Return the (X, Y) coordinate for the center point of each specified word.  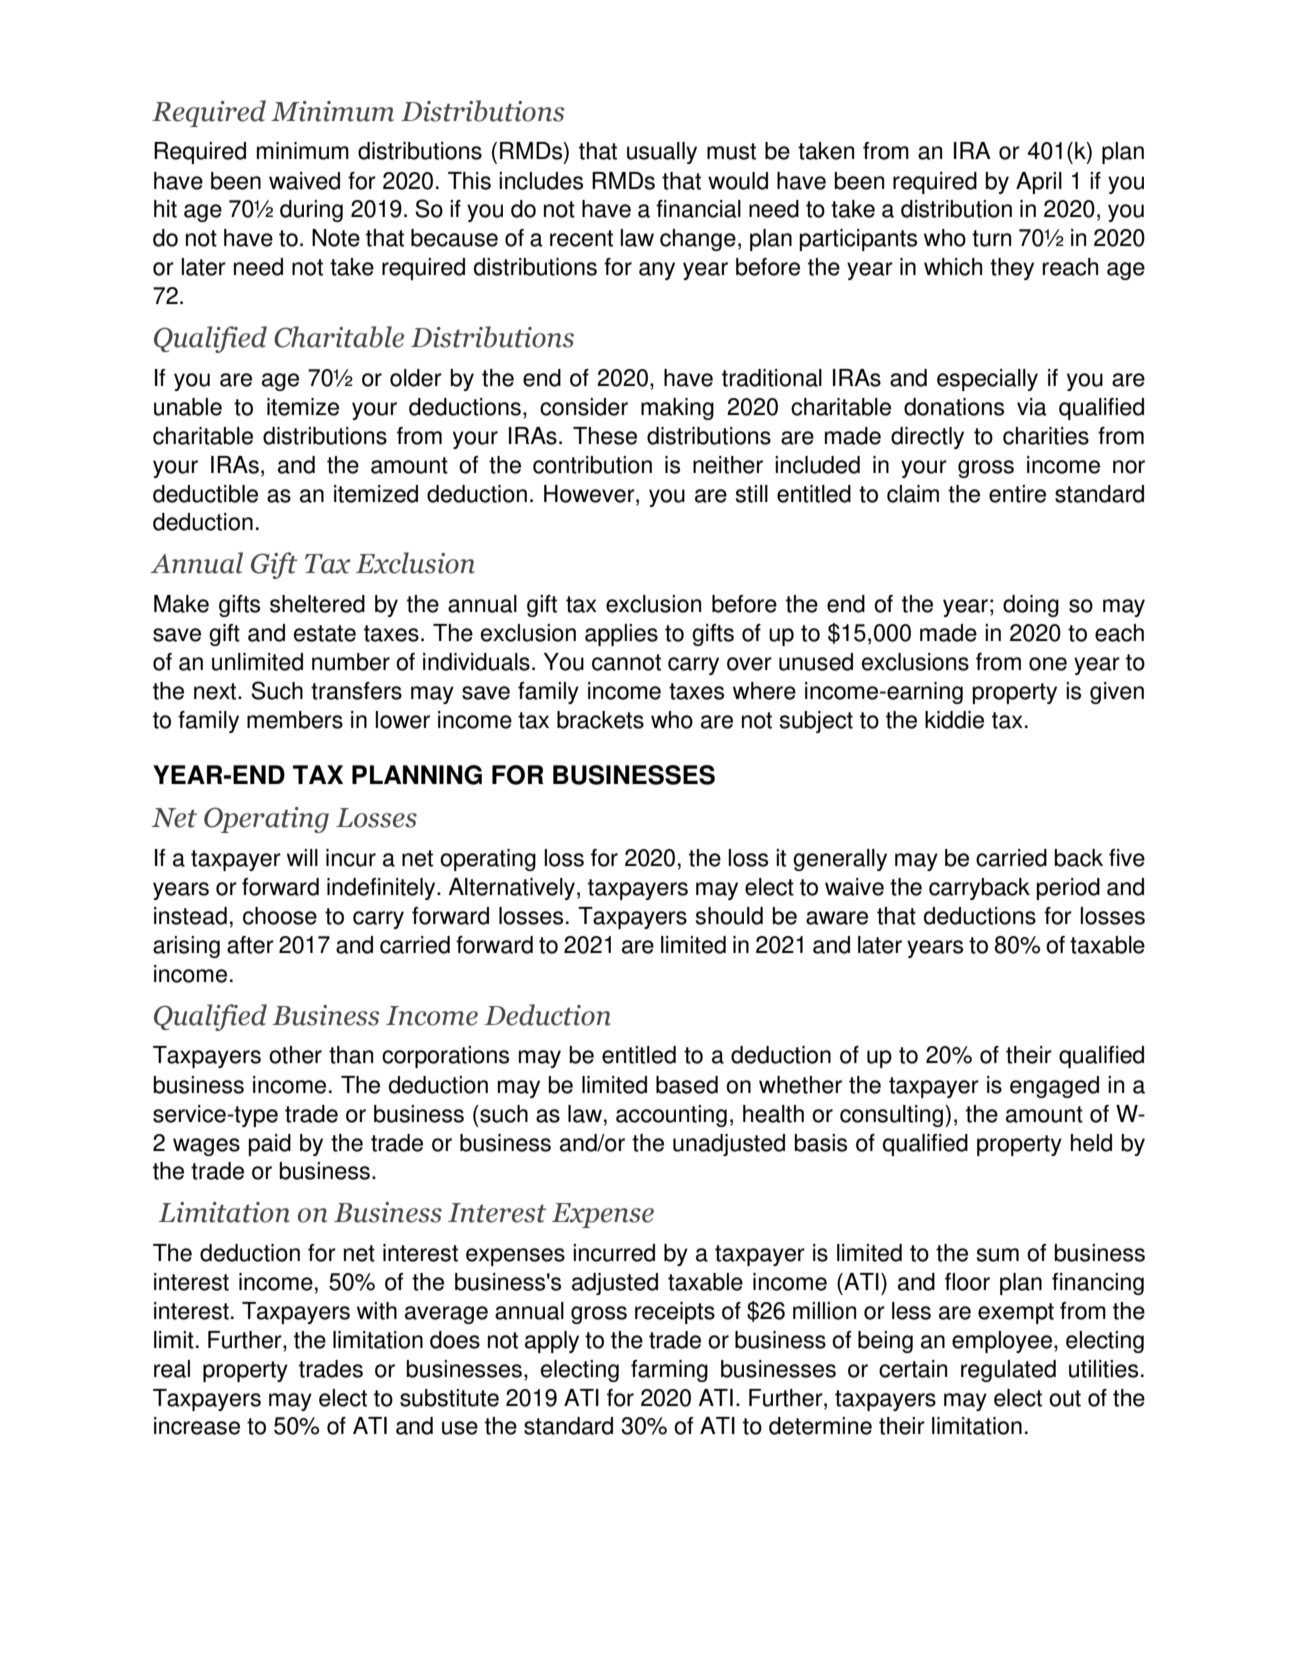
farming (669, 1371)
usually (662, 153)
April (1039, 183)
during (311, 211)
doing (1031, 606)
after (250, 945)
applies (621, 635)
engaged (1054, 1087)
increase (197, 1426)
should (729, 916)
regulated (1008, 1371)
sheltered (317, 604)
